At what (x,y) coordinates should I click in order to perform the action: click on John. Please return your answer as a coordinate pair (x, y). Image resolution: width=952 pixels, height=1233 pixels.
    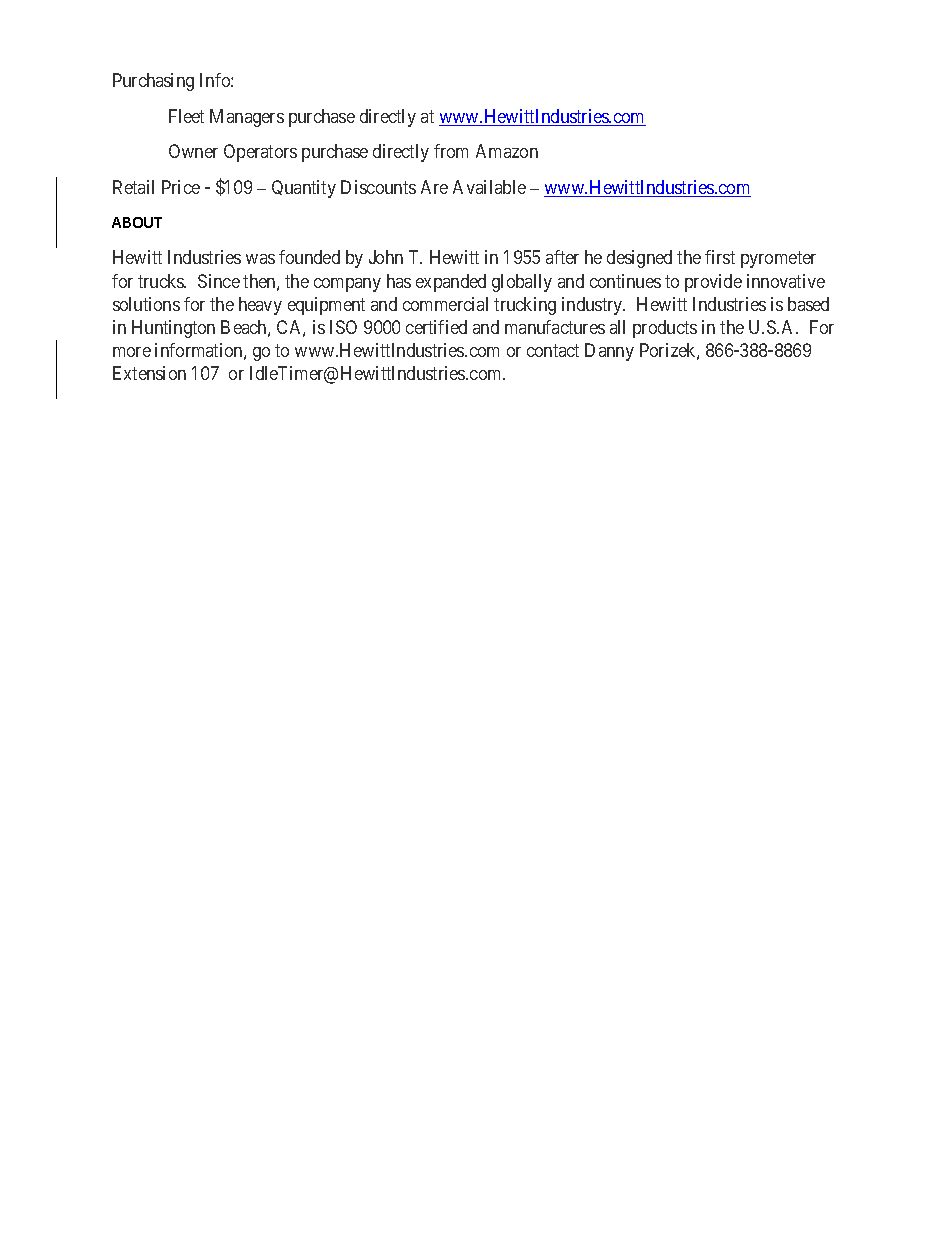
    Looking at the image, I should click on (386, 257).
